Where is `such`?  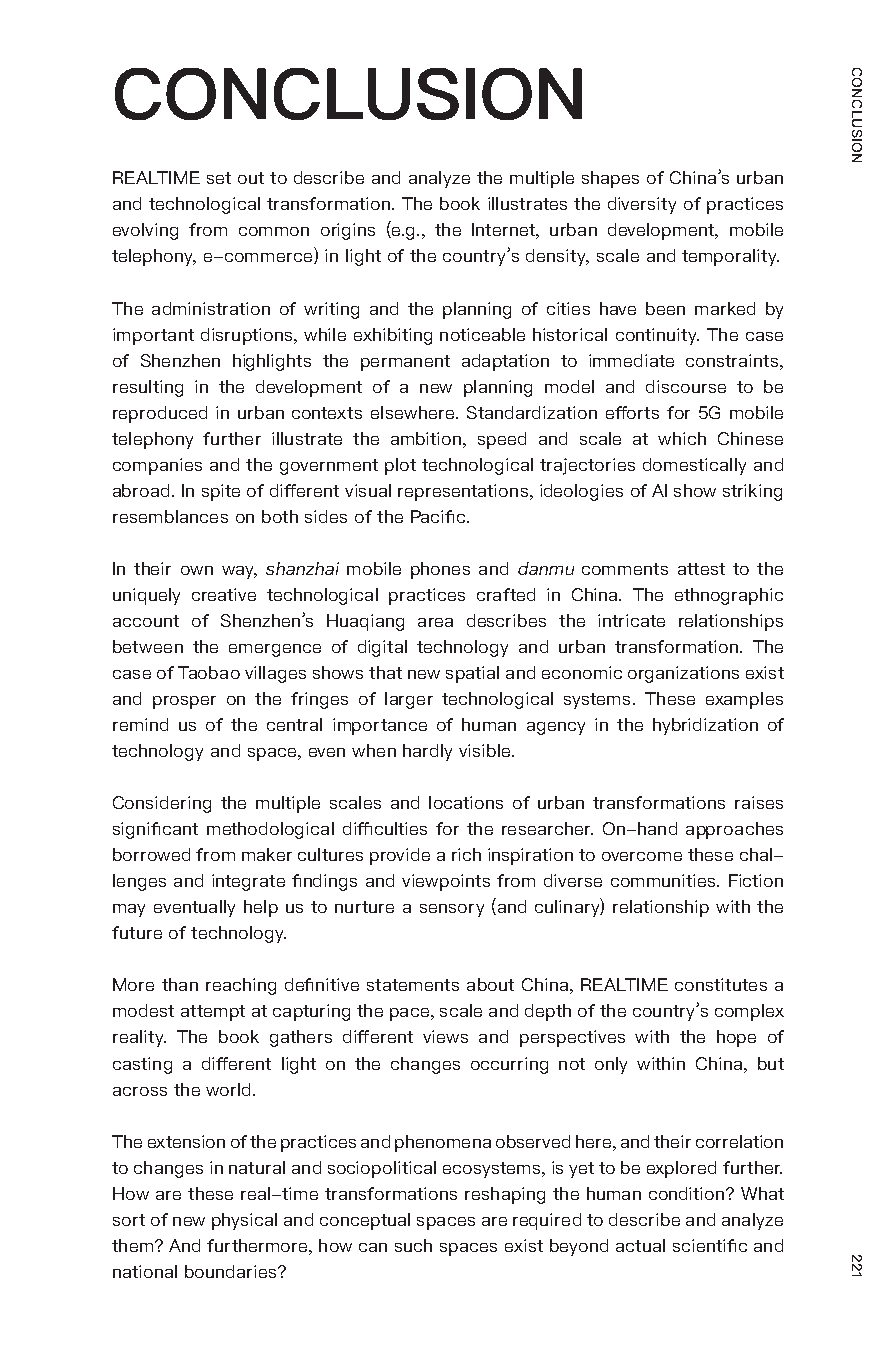 such is located at coordinates (413, 1245).
